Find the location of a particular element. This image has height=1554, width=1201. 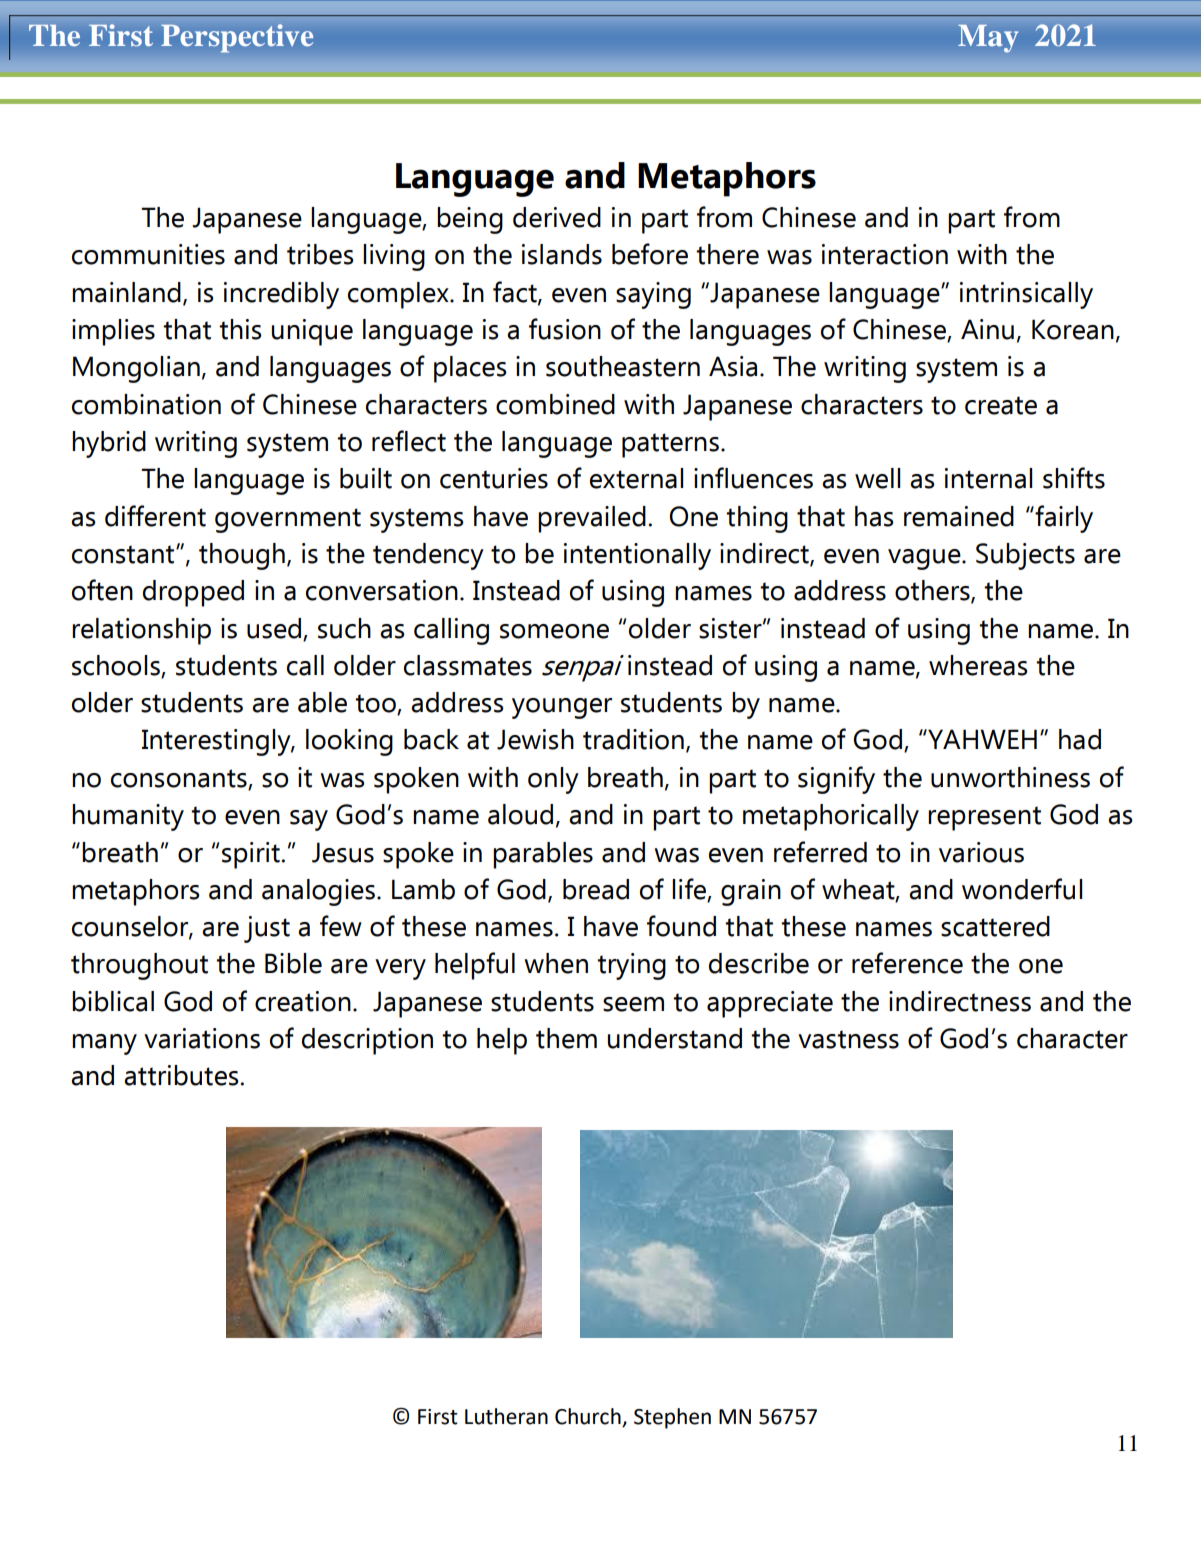

Lutheran is located at coordinates (506, 1416).
